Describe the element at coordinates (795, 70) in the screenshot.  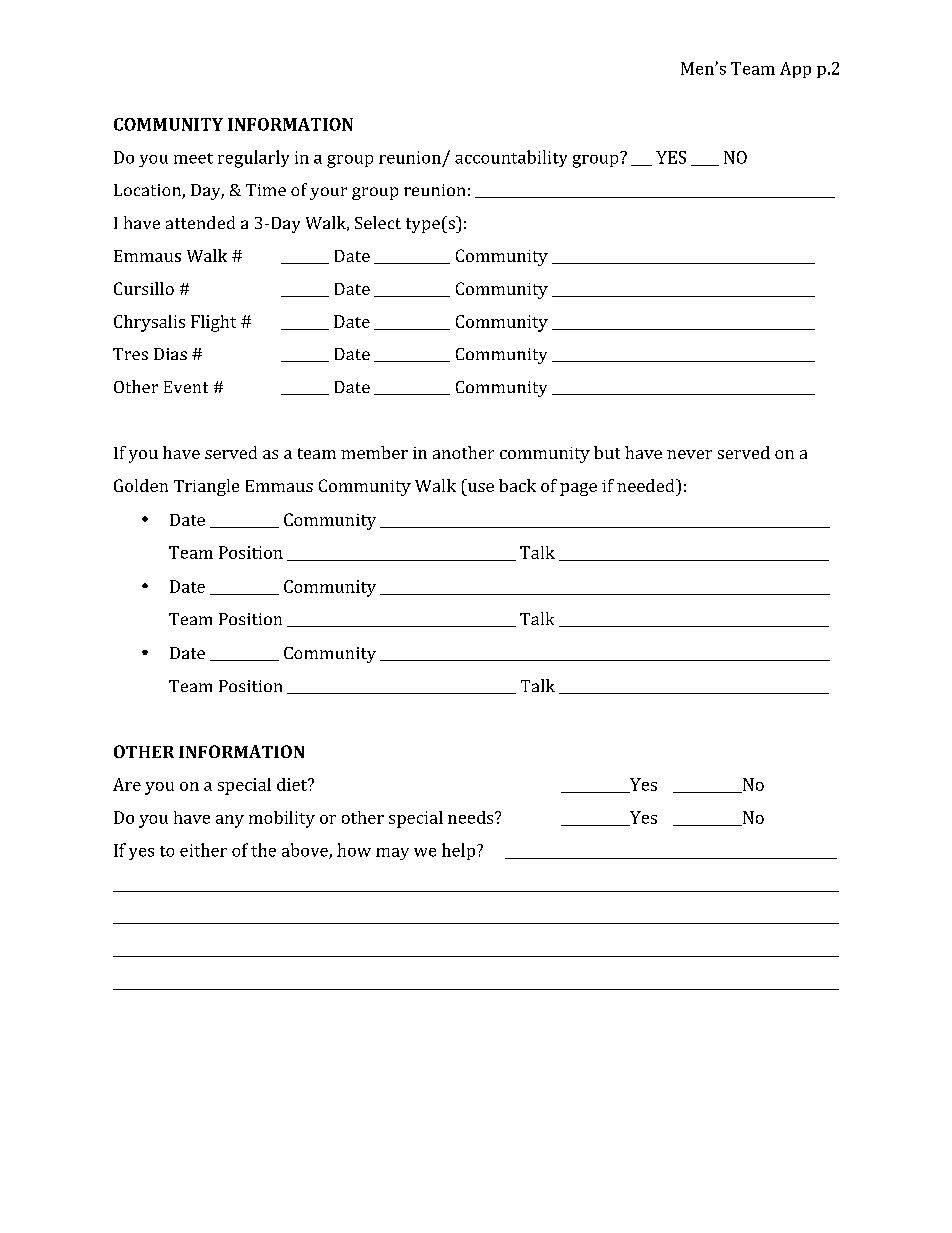
I see `App` at that location.
